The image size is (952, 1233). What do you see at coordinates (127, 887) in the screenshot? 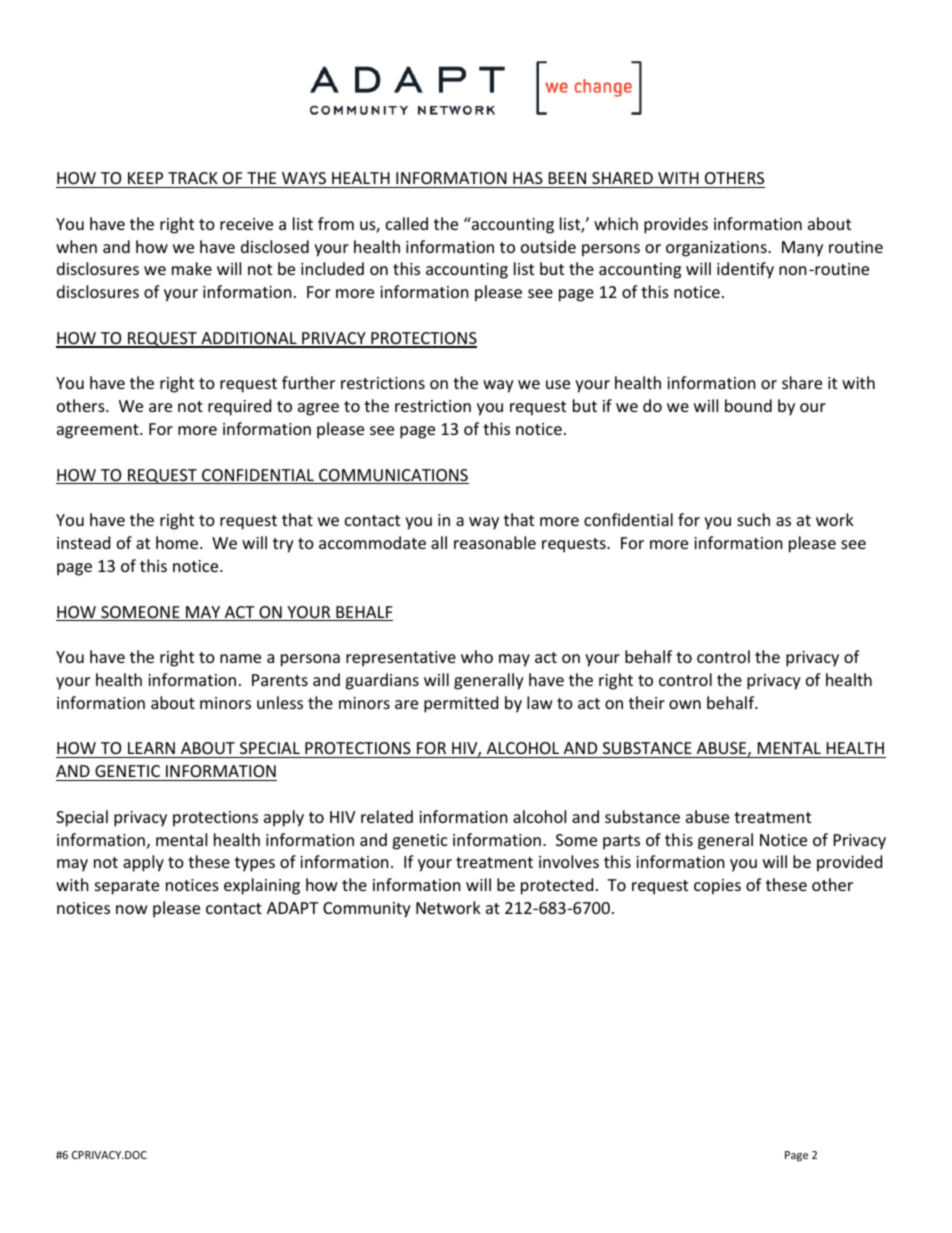
I see `separate` at bounding box center [127, 887].
